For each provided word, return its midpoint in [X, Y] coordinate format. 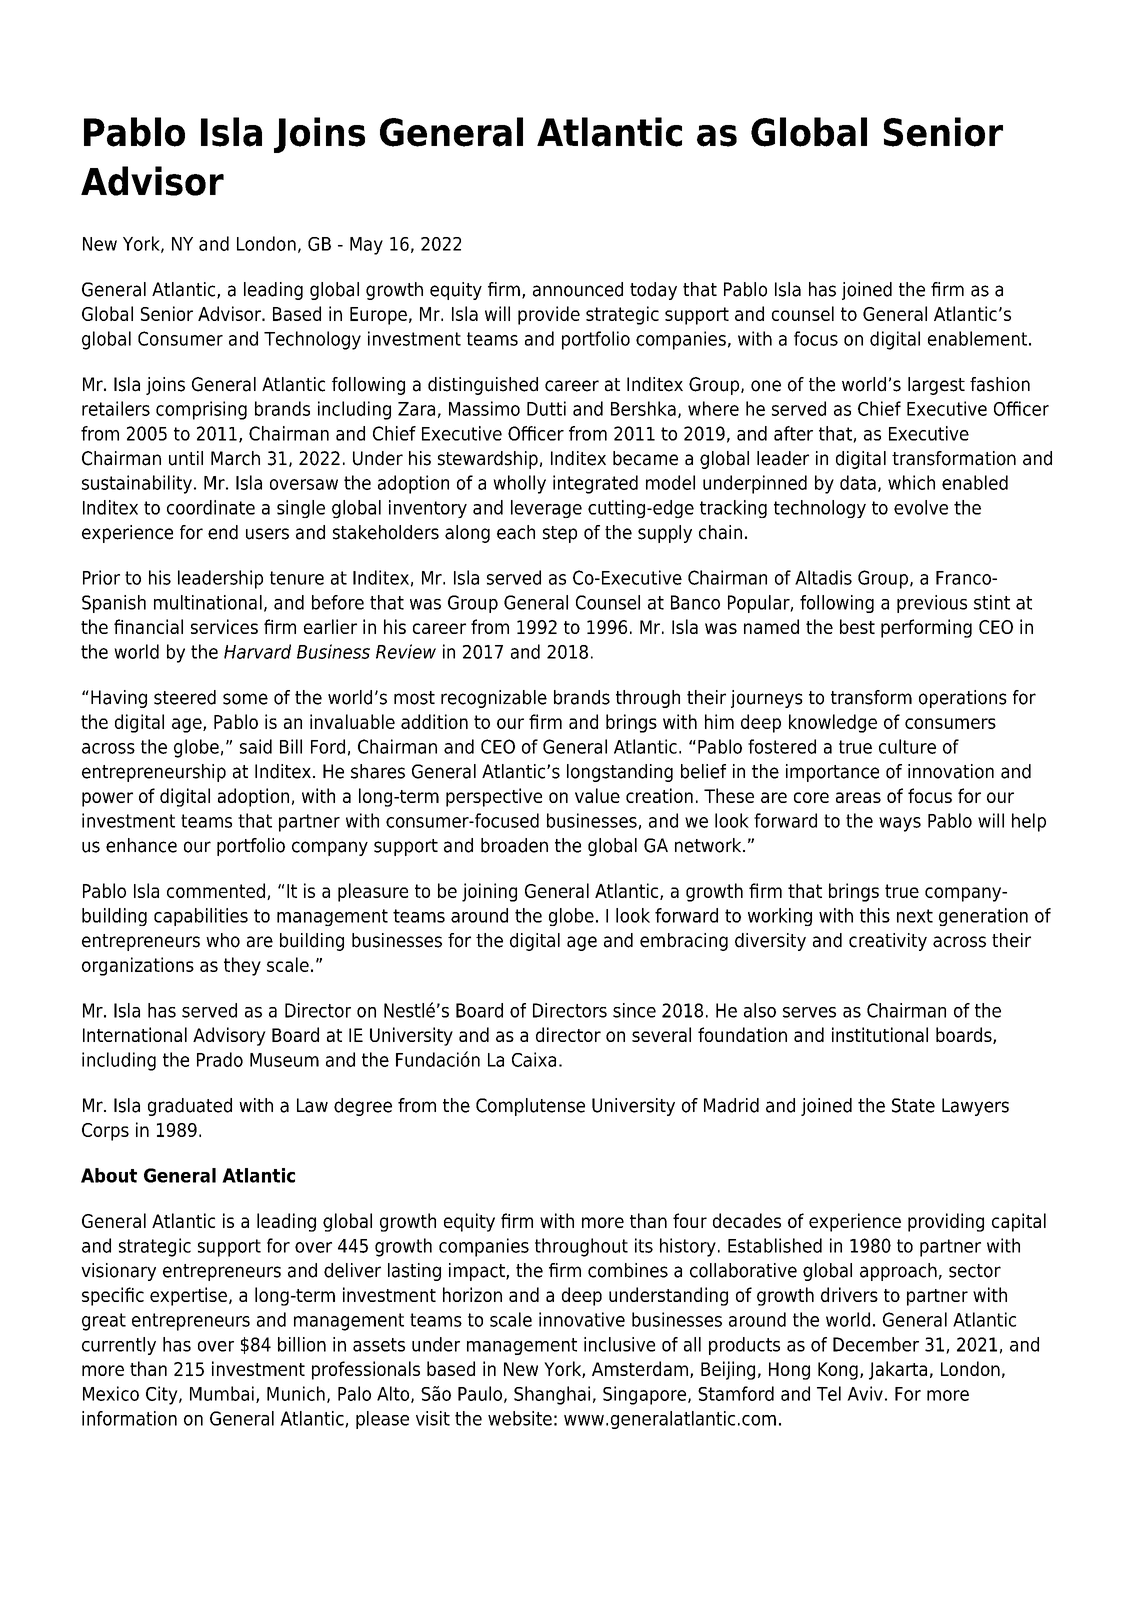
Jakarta [898, 1370]
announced [578, 289]
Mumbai [222, 1393]
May [366, 246]
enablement [977, 338]
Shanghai [552, 1395]
